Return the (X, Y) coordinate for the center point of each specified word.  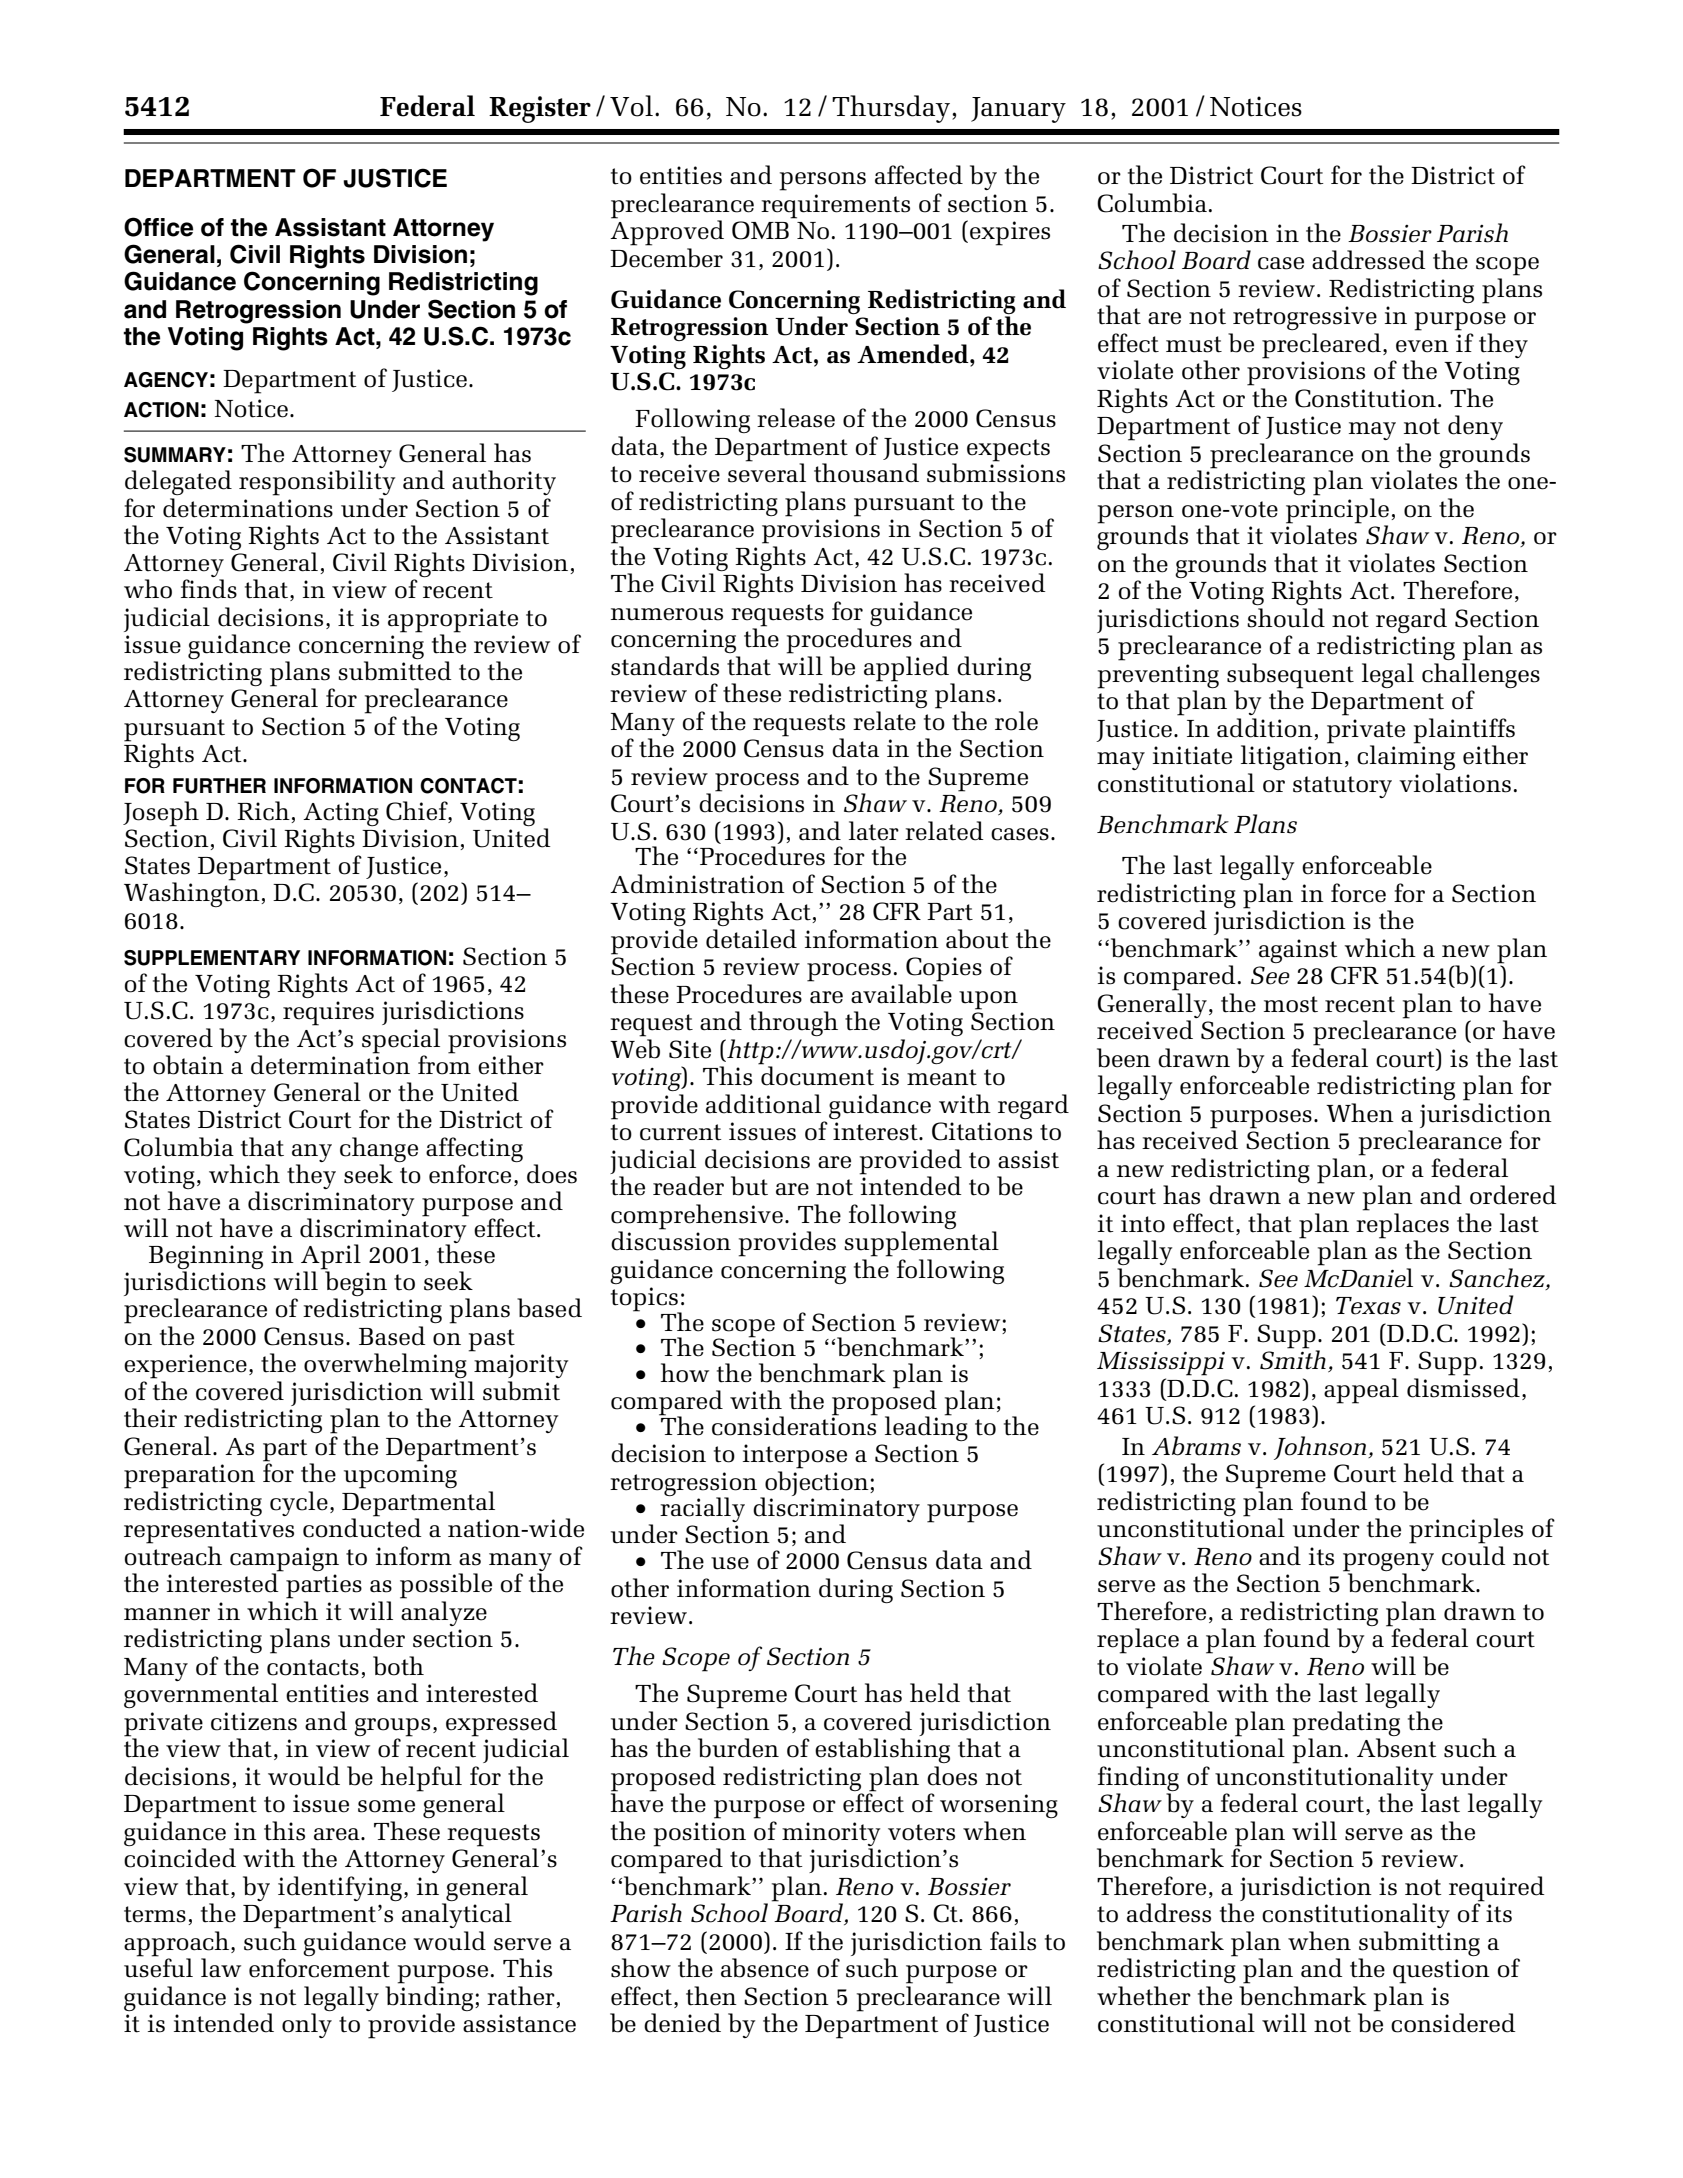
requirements (835, 206)
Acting (341, 814)
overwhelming (385, 1365)
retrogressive (1305, 318)
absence (765, 1968)
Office (158, 227)
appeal (1361, 1391)
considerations (795, 1425)
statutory (1342, 787)
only (307, 2024)
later (874, 831)
